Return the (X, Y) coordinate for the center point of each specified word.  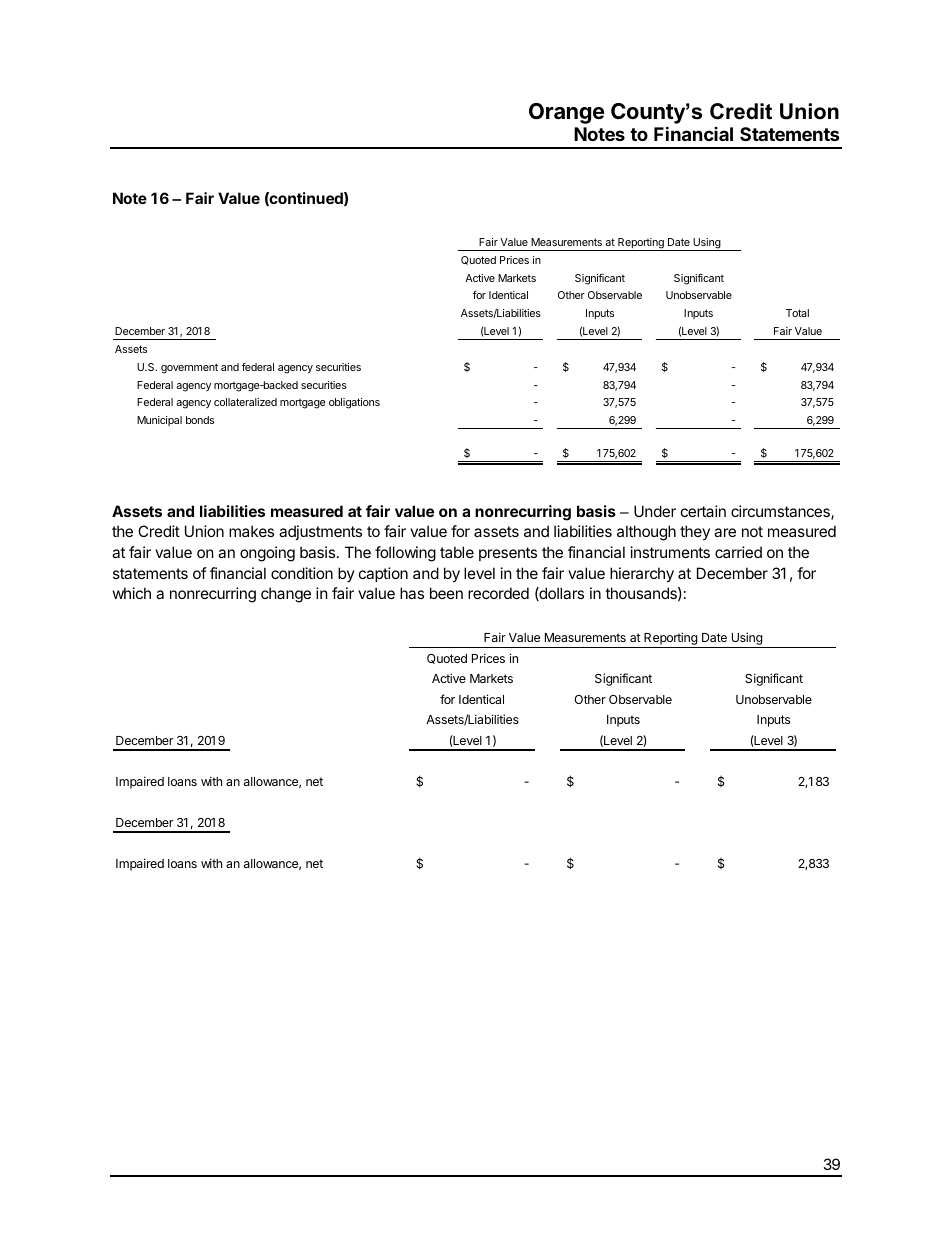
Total (797, 313)
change (286, 595)
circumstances (781, 512)
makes (251, 531)
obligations (354, 403)
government (189, 368)
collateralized (245, 402)
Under (655, 511)
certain (703, 511)
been (446, 593)
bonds (200, 420)
